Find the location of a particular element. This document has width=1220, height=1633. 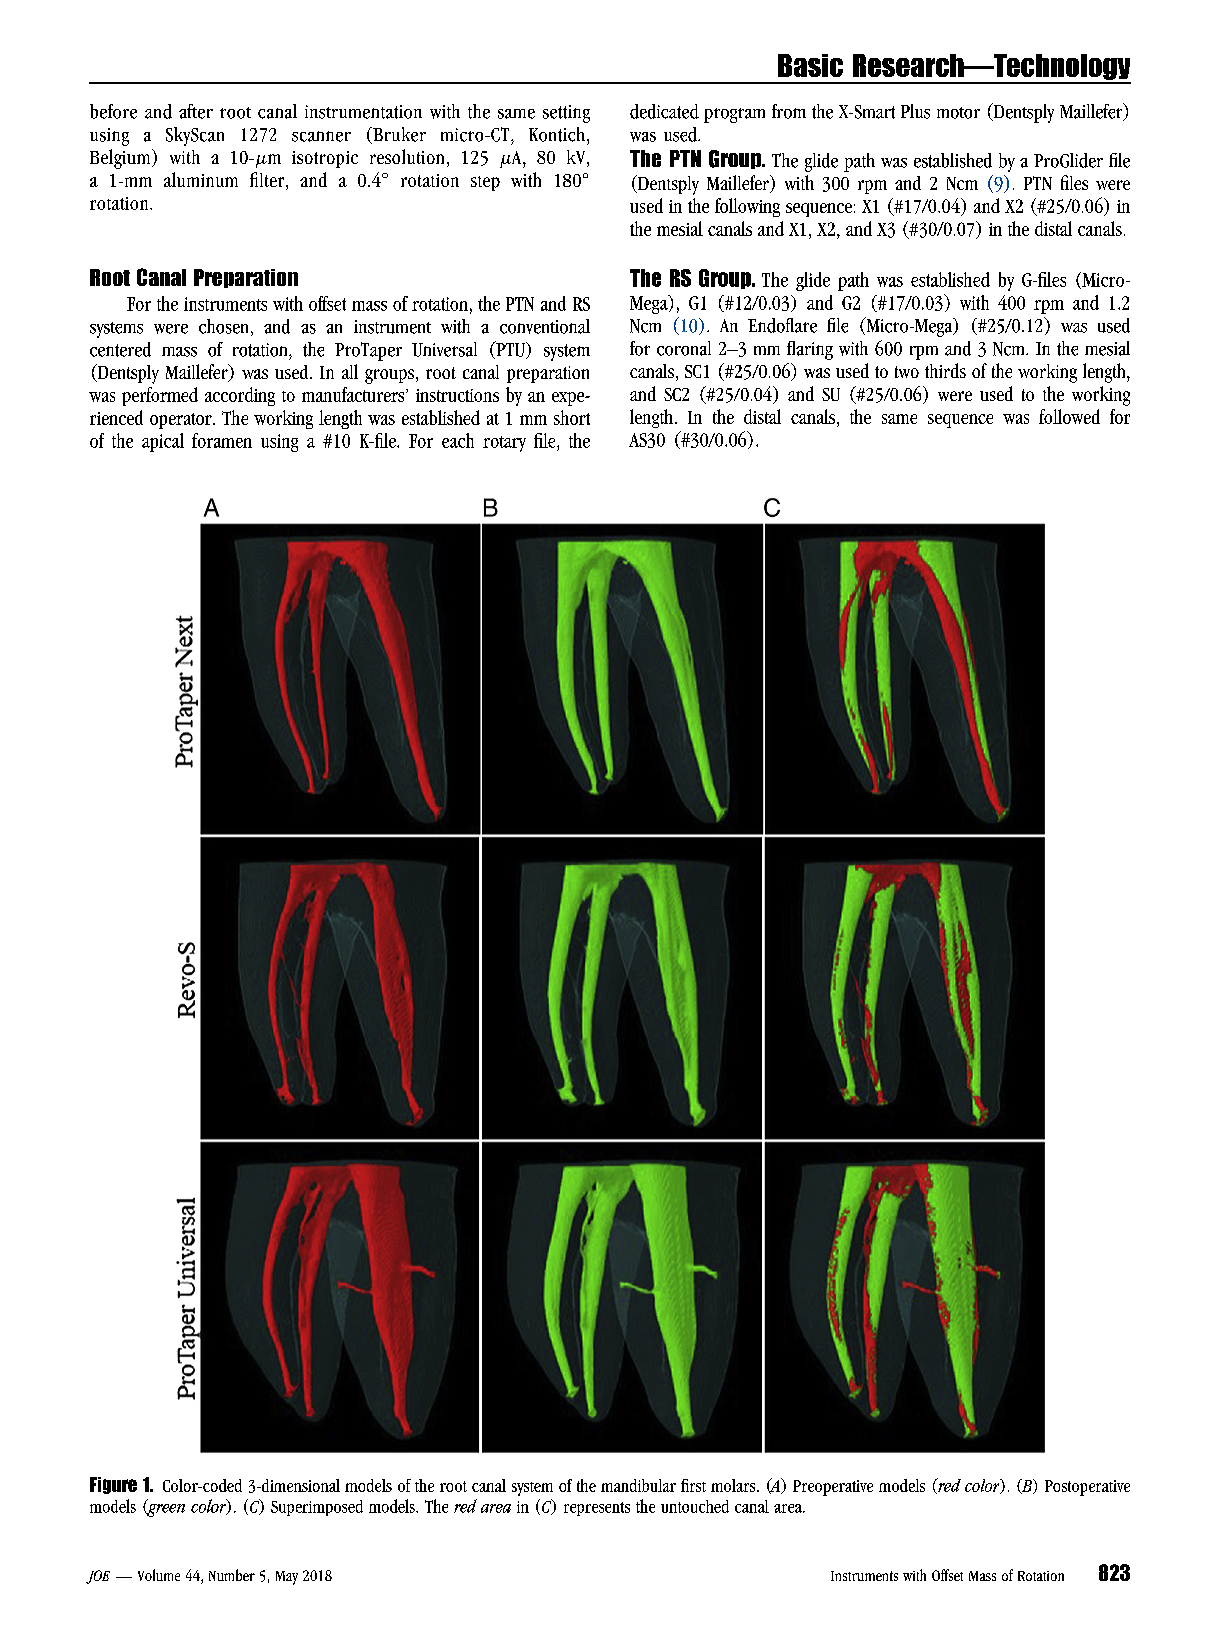

Number is located at coordinates (232, 1575).
